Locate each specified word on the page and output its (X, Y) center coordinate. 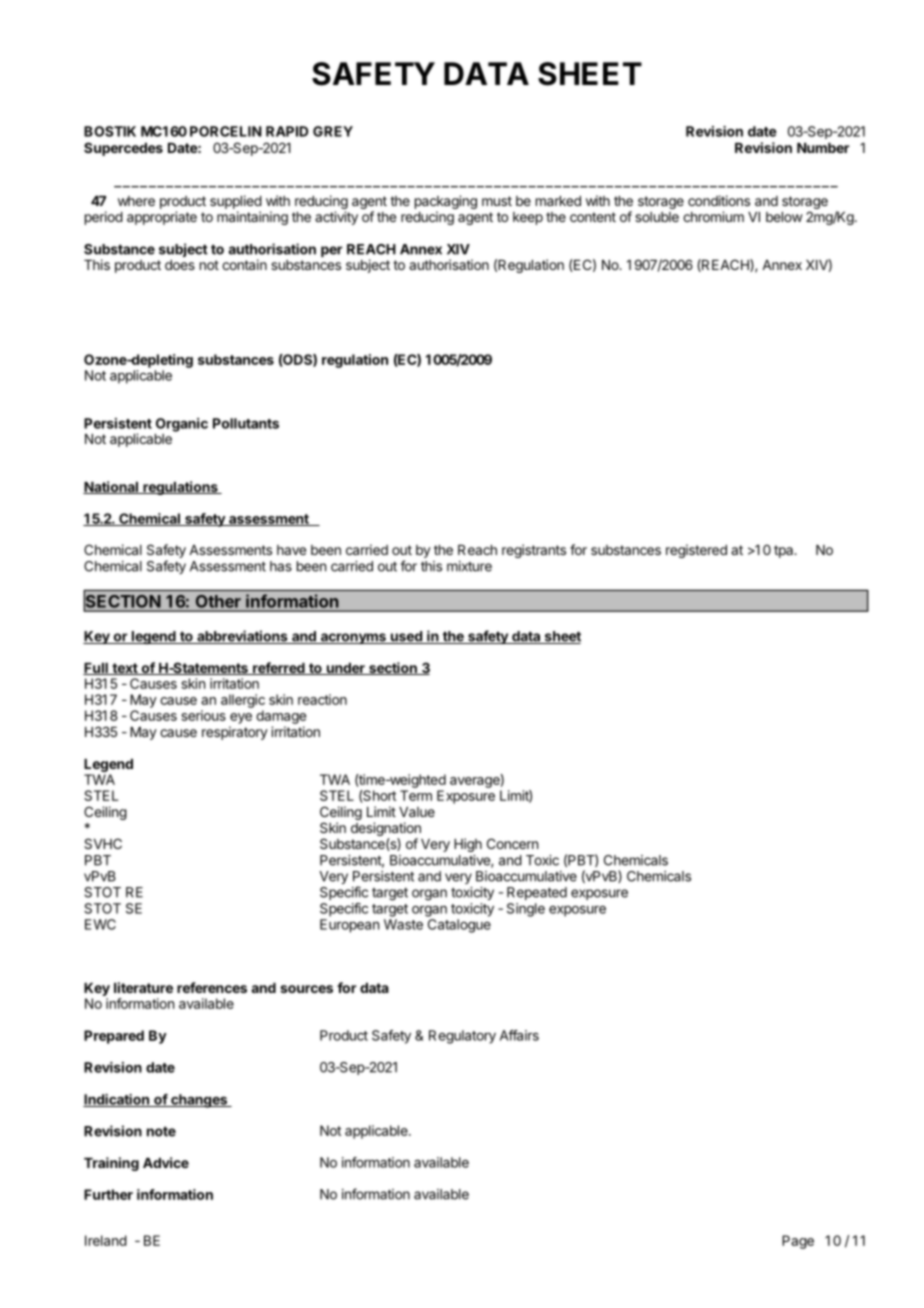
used (406, 637)
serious (203, 715)
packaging (446, 203)
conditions (719, 200)
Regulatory (462, 1037)
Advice (166, 1162)
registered (696, 551)
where (136, 201)
